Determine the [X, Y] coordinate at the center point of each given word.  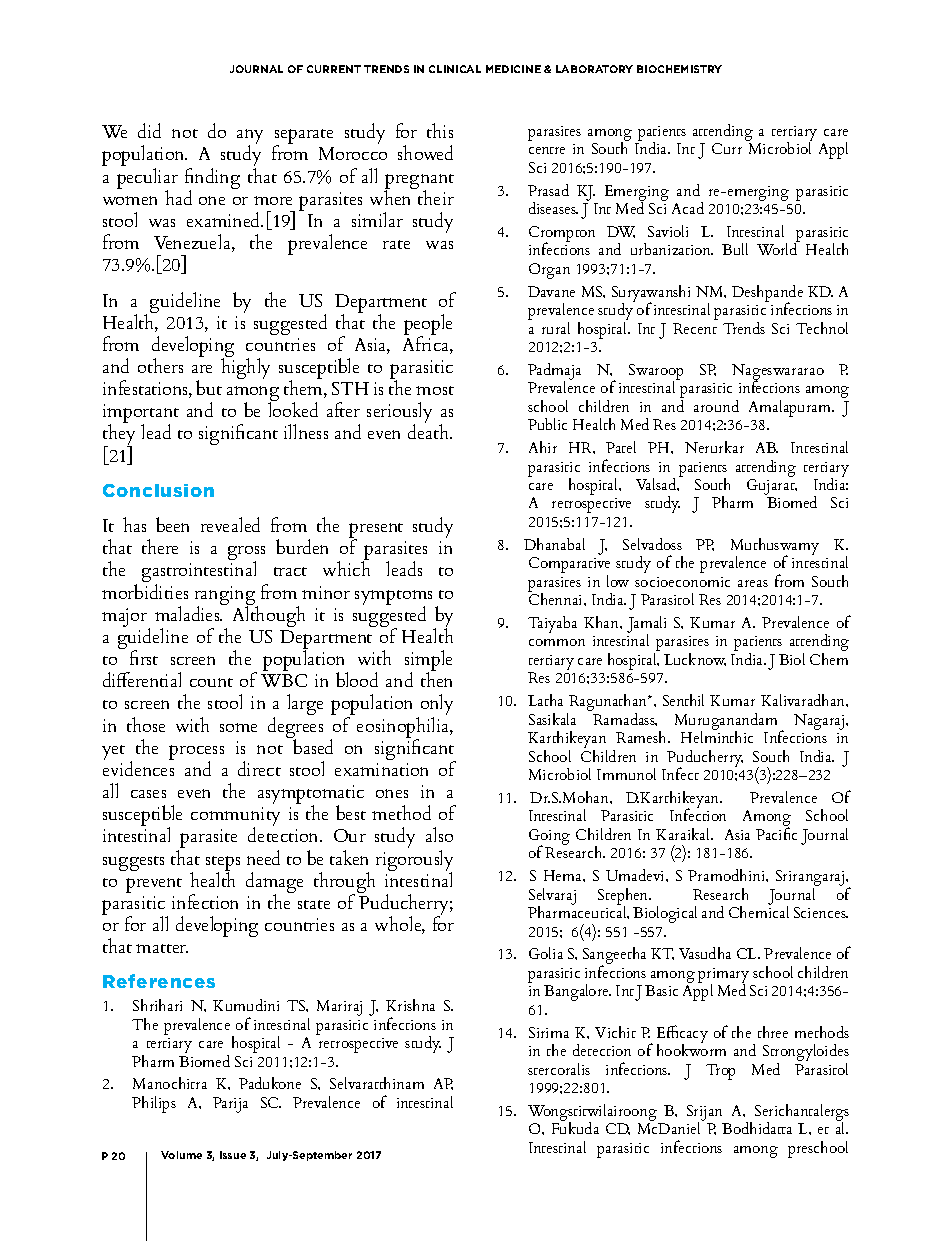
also [439, 834]
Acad [688, 208]
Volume [181, 1155]
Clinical [455, 69]
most [435, 390]
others [160, 365]
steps [223, 864]
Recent [695, 328]
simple [428, 662]
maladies [188, 612]
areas [753, 583]
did [149, 130]
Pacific [776, 832]
